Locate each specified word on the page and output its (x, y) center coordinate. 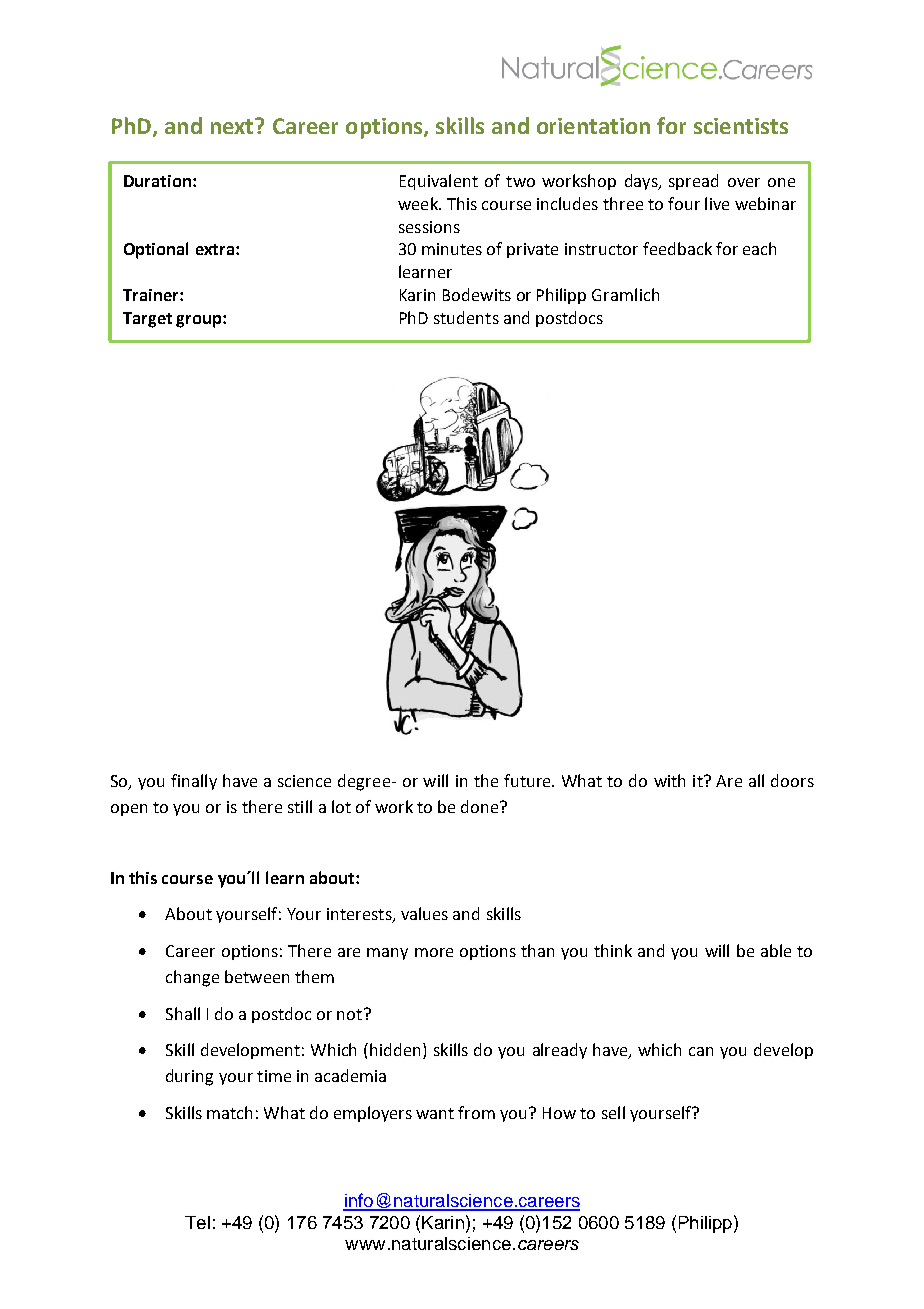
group (200, 321)
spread (693, 182)
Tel (197, 1222)
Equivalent (439, 182)
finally (194, 782)
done (481, 806)
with (669, 780)
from (476, 1112)
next (233, 126)
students (466, 317)
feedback (677, 248)
